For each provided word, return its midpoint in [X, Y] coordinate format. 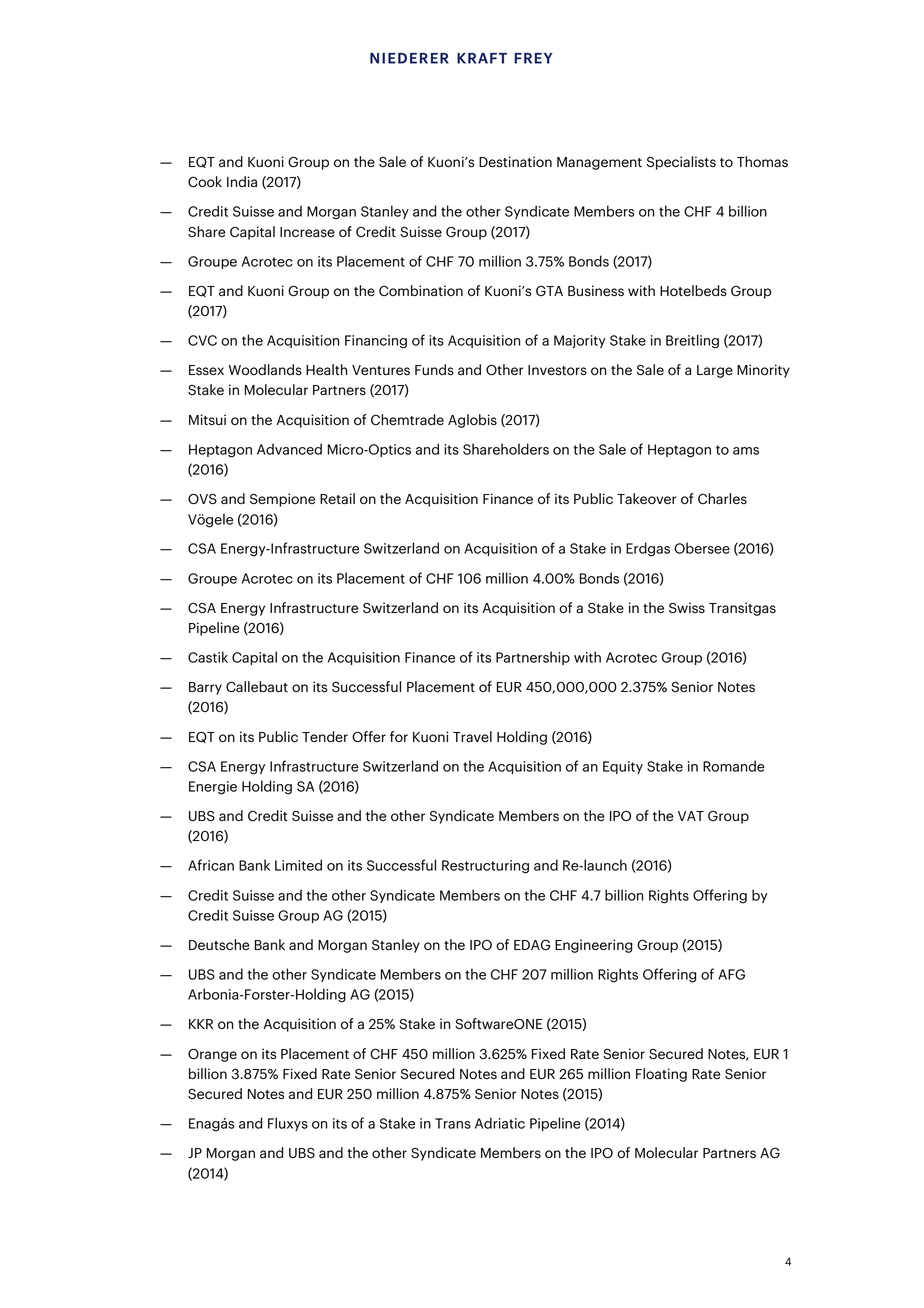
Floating [661, 1075]
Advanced [289, 449]
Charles [722, 499]
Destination [515, 162]
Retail [337, 499]
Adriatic [500, 1123]
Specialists [681, 163]
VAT [691, 816]
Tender [325, 736]
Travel [472, 736]
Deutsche [219, 945]
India [242, 181]
